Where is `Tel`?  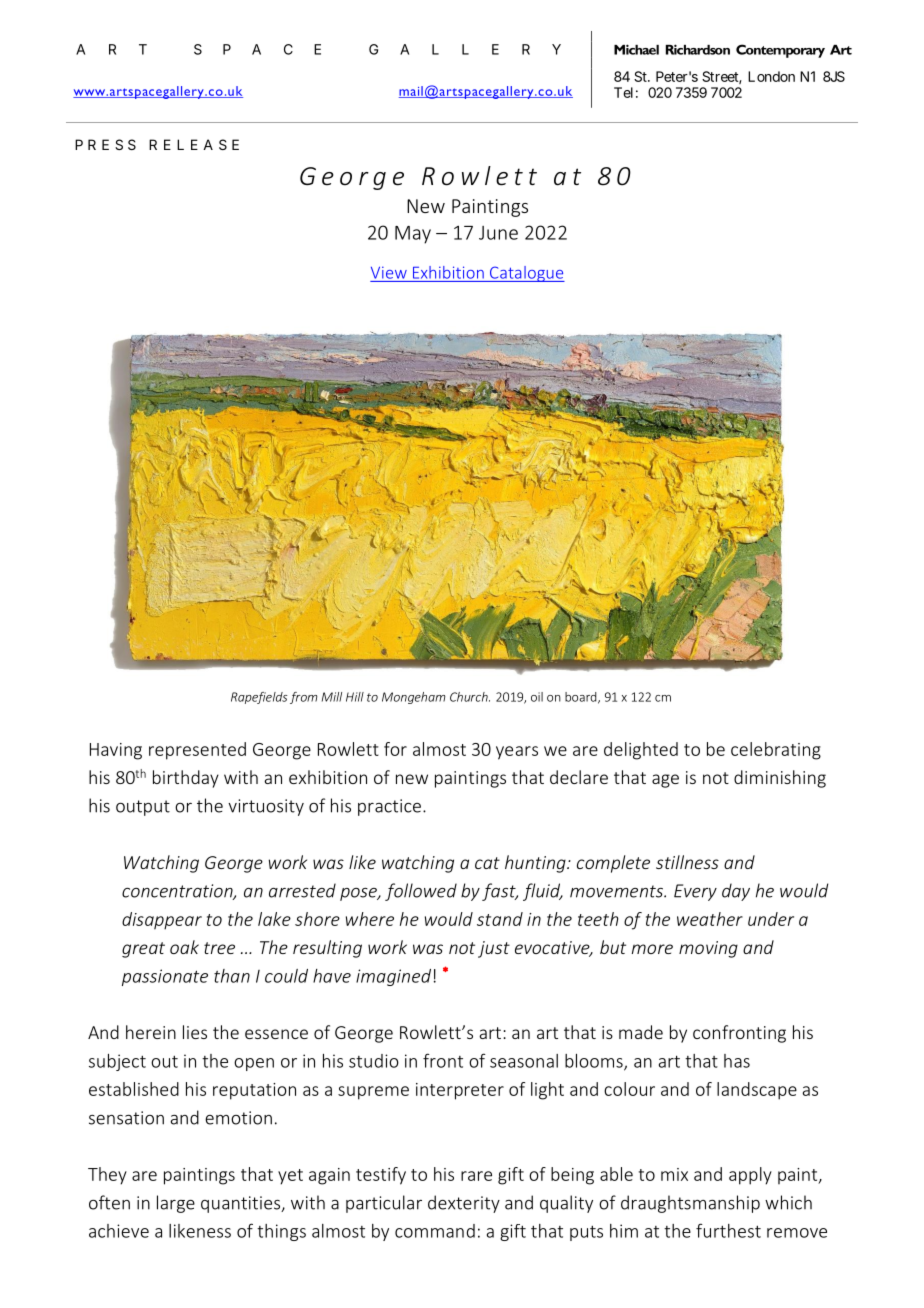 Tel is located at coordinates (623, 92).
